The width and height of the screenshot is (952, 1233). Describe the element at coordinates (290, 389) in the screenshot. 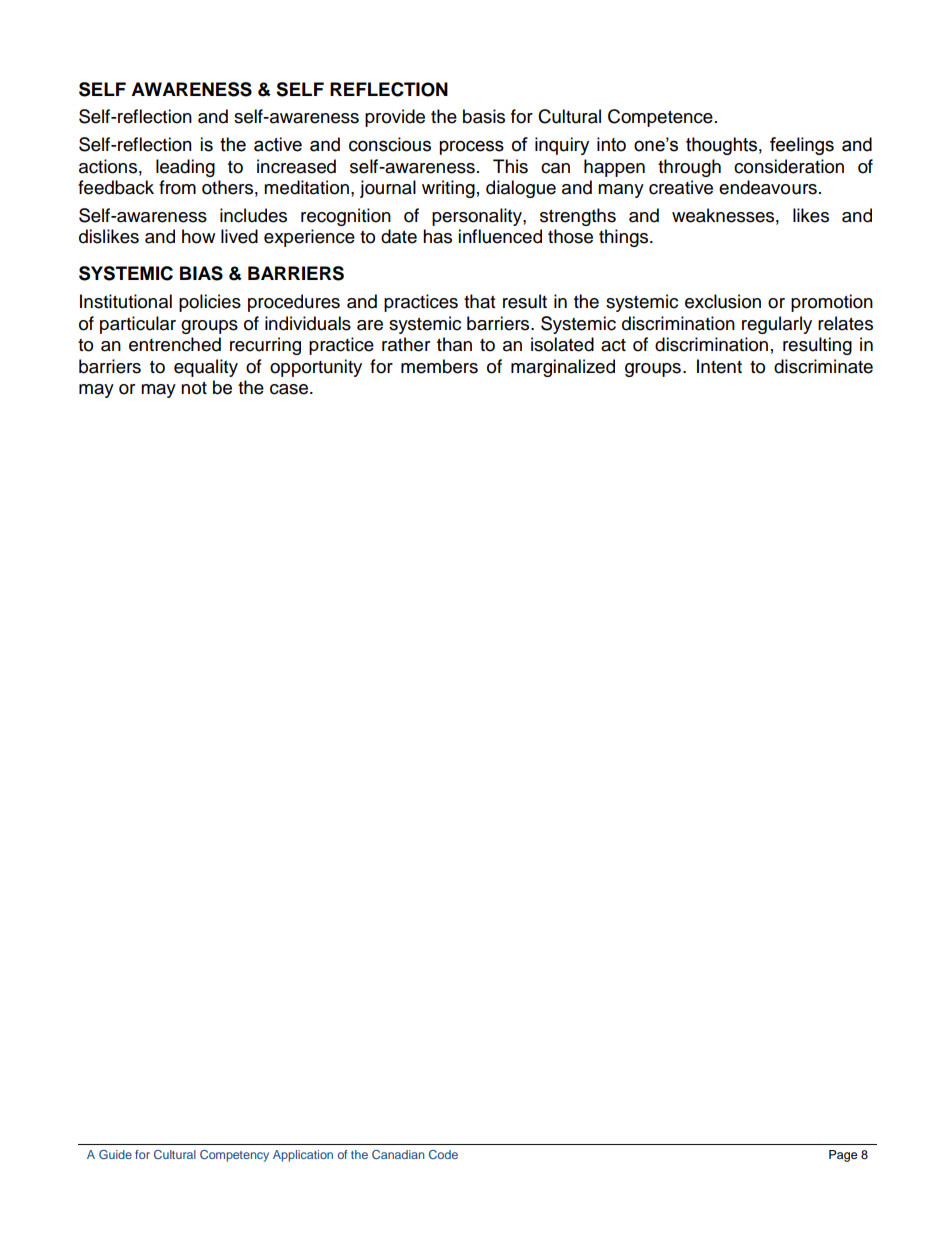

I see `case` at that location.
